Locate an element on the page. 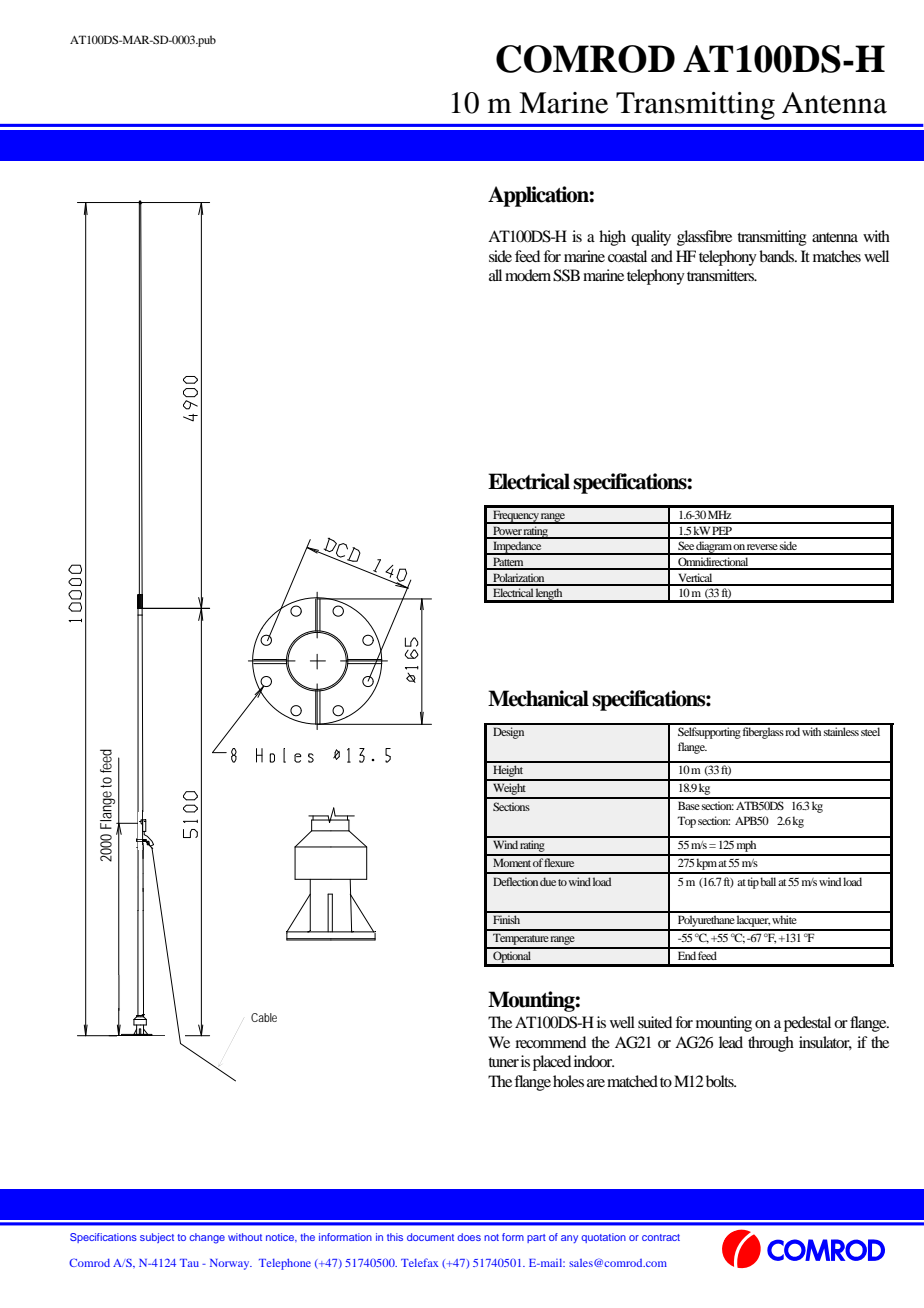 The height and width of the document is (1308, 924). SSB is located at coordinates (566, 275).
